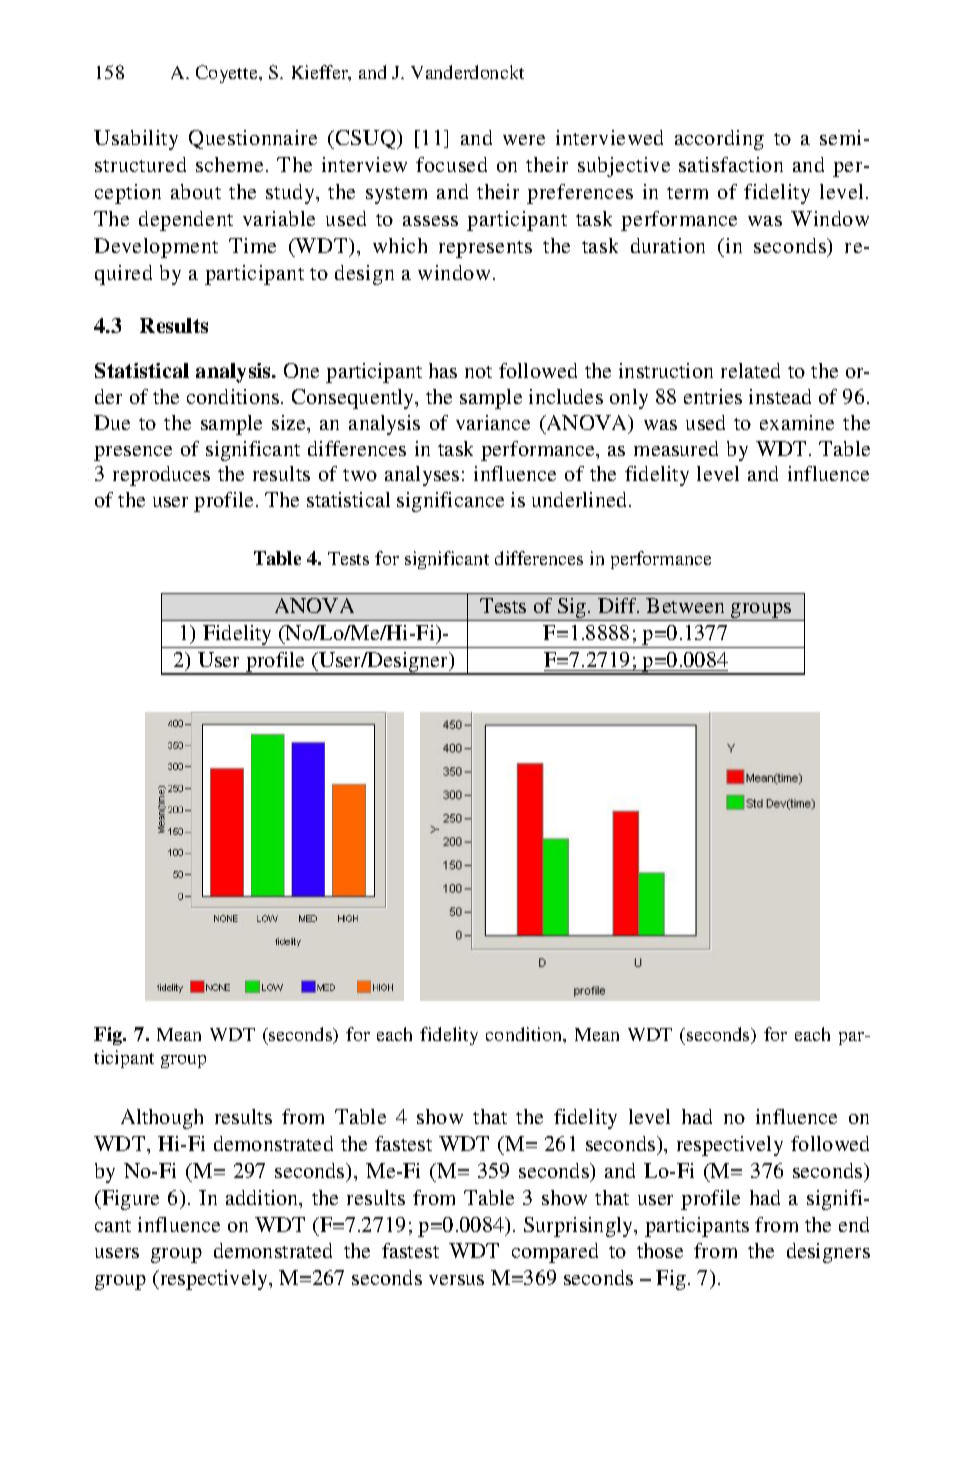  What do you see at coordinates (161, 476) in the screenshot?
I see `reproduces` at bounding box center [161, 476].
